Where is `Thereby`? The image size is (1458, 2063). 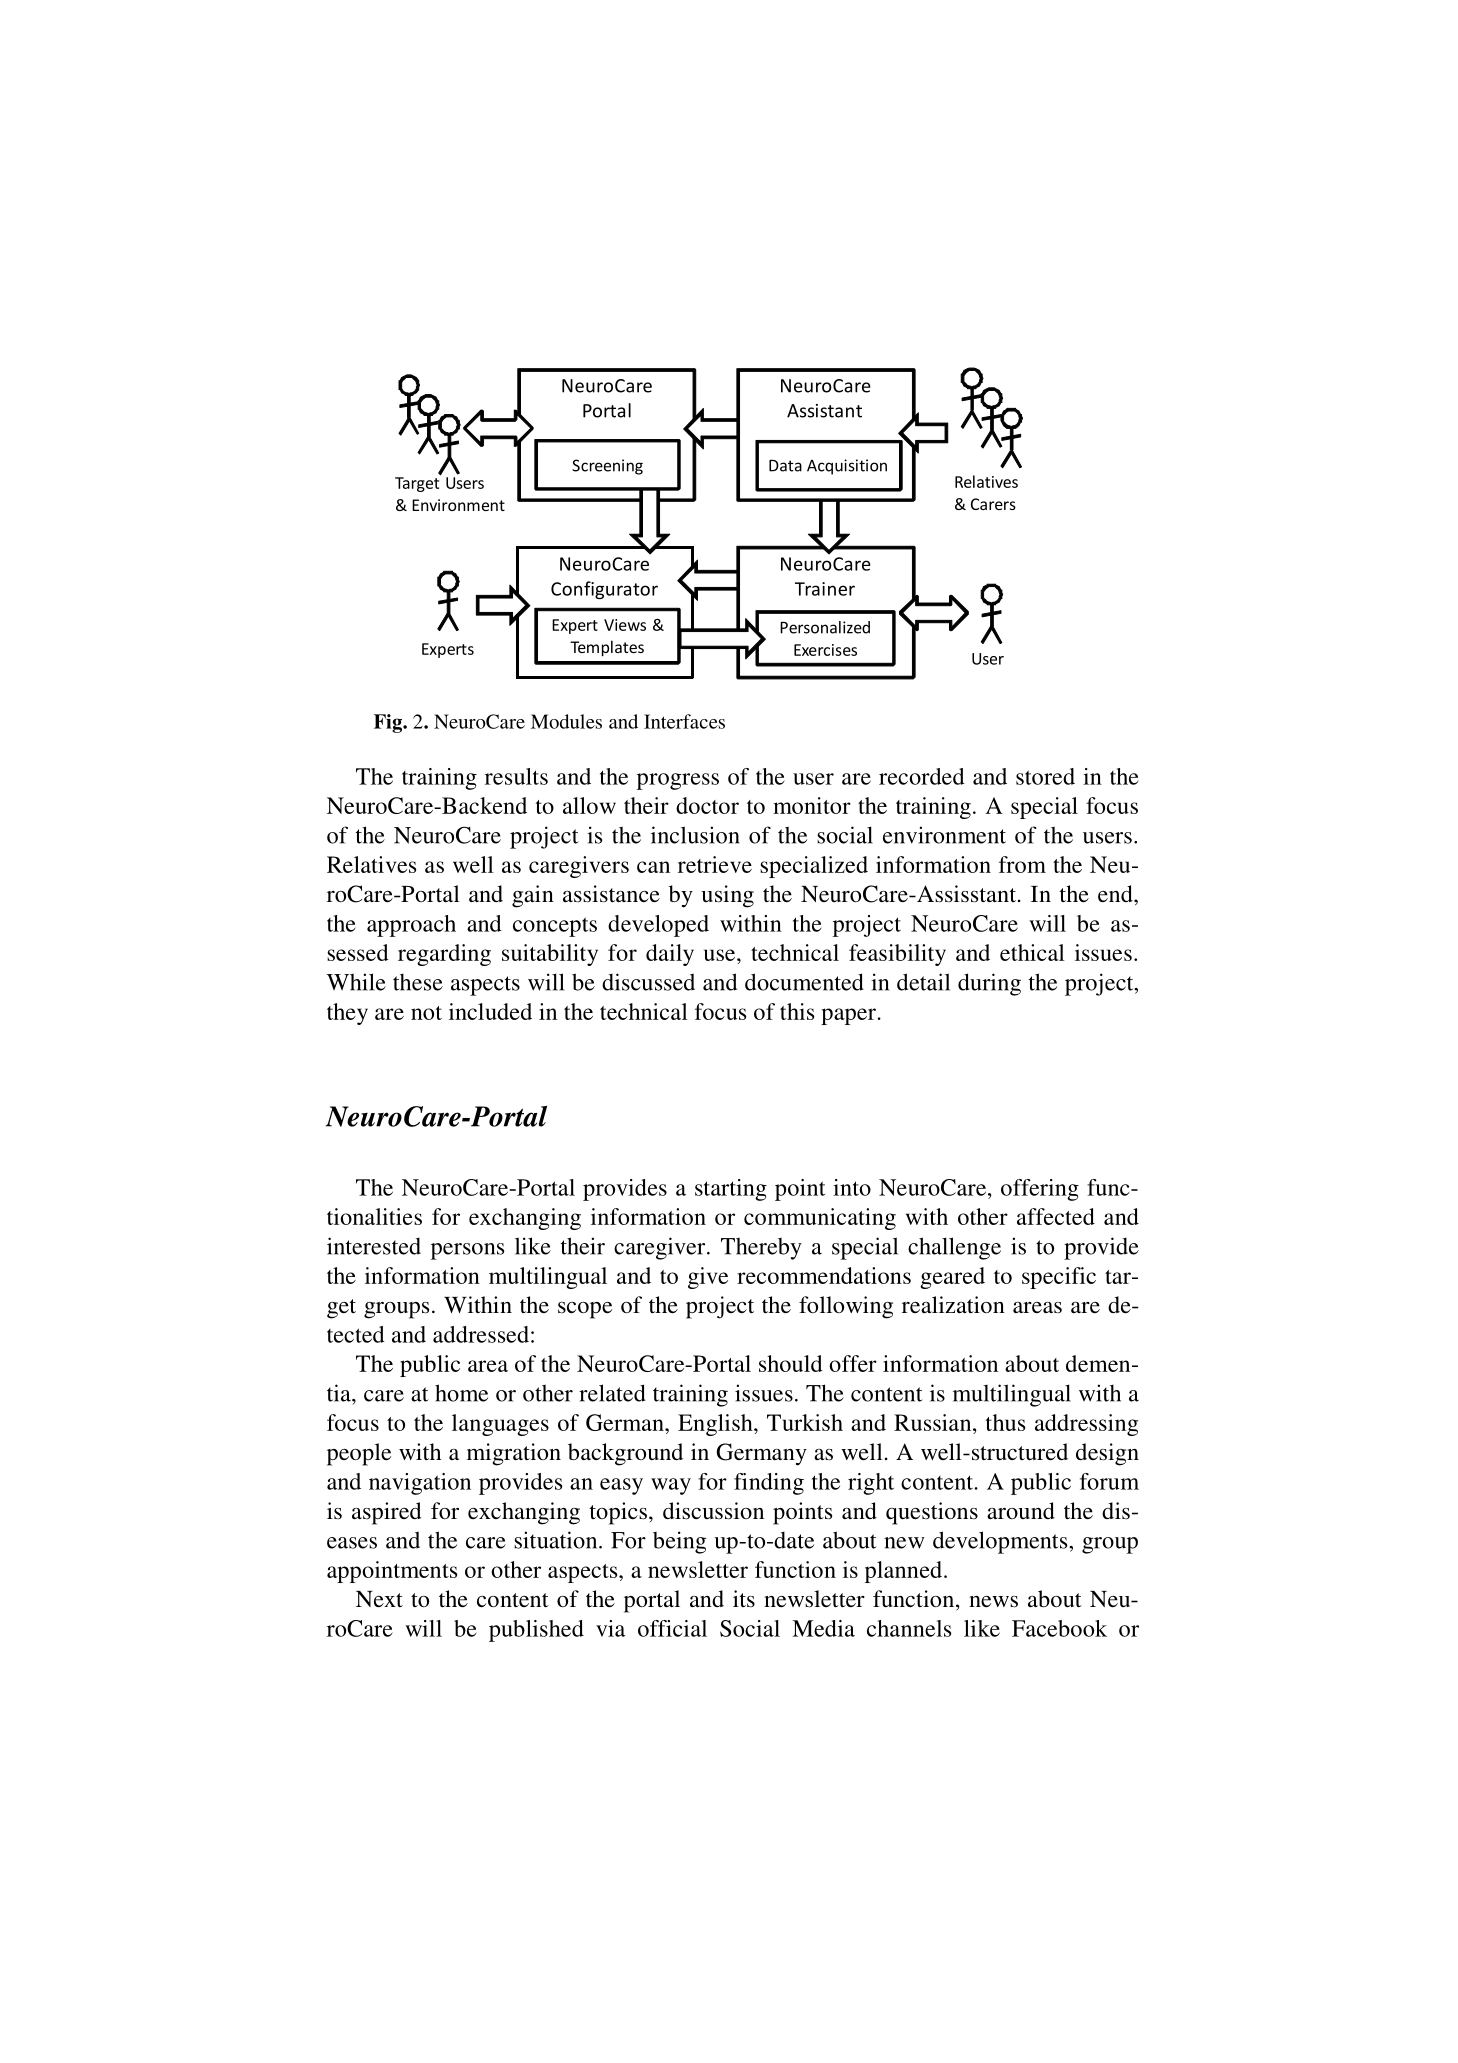
Thereby is located at coordinates (761, 1248).
